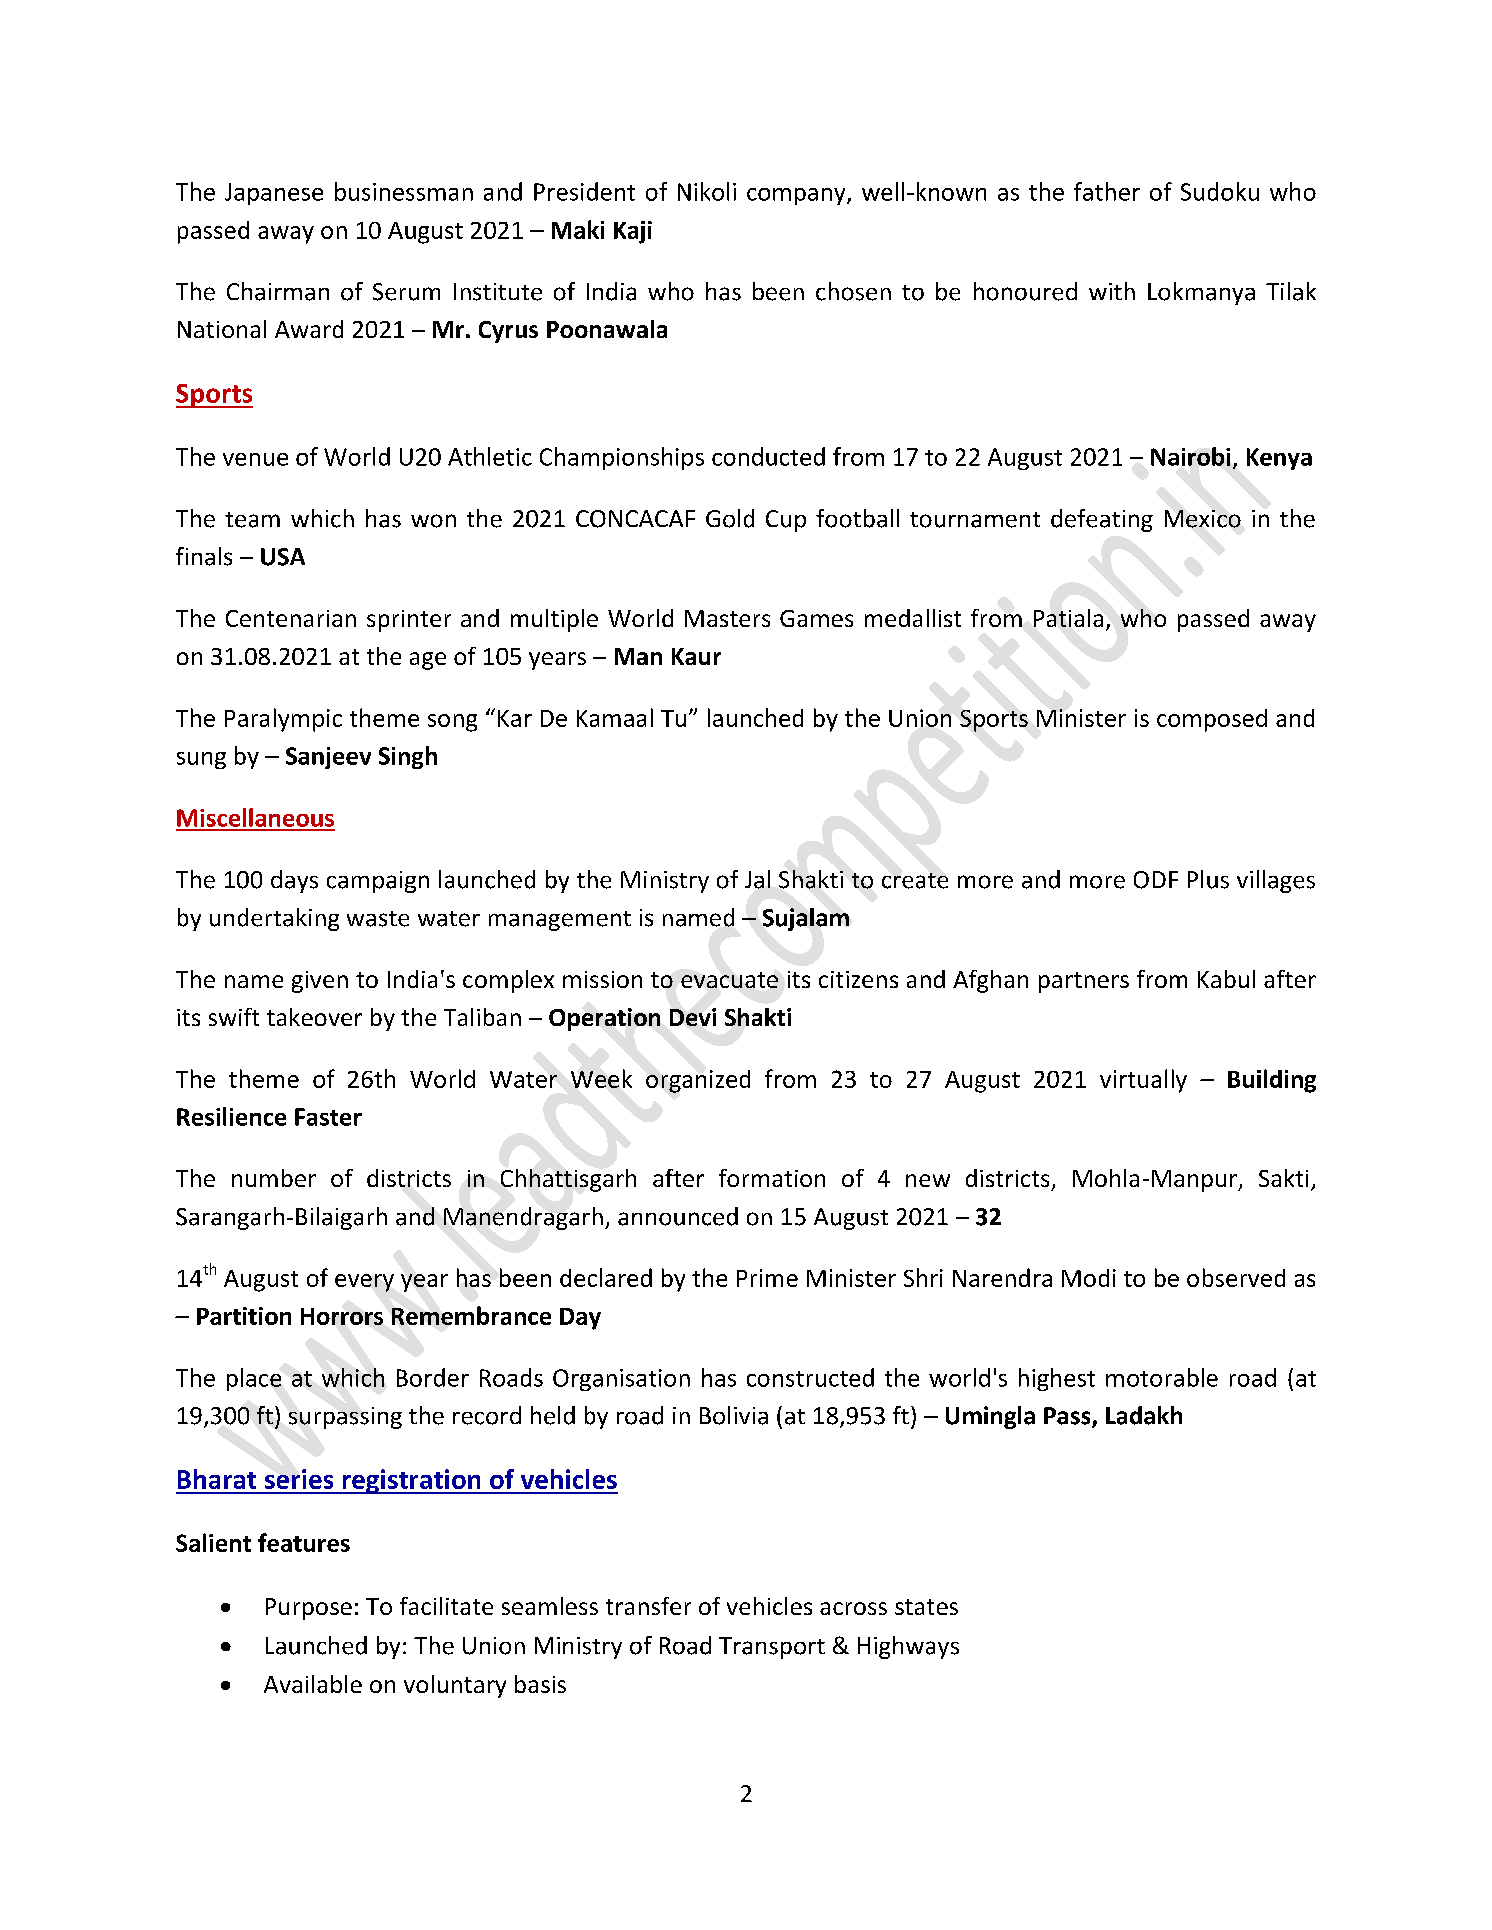 This document has width=1492, height=1930. Describe the element at coordinates (328, 758) in the document. I see `Sanjeev` at that location.
